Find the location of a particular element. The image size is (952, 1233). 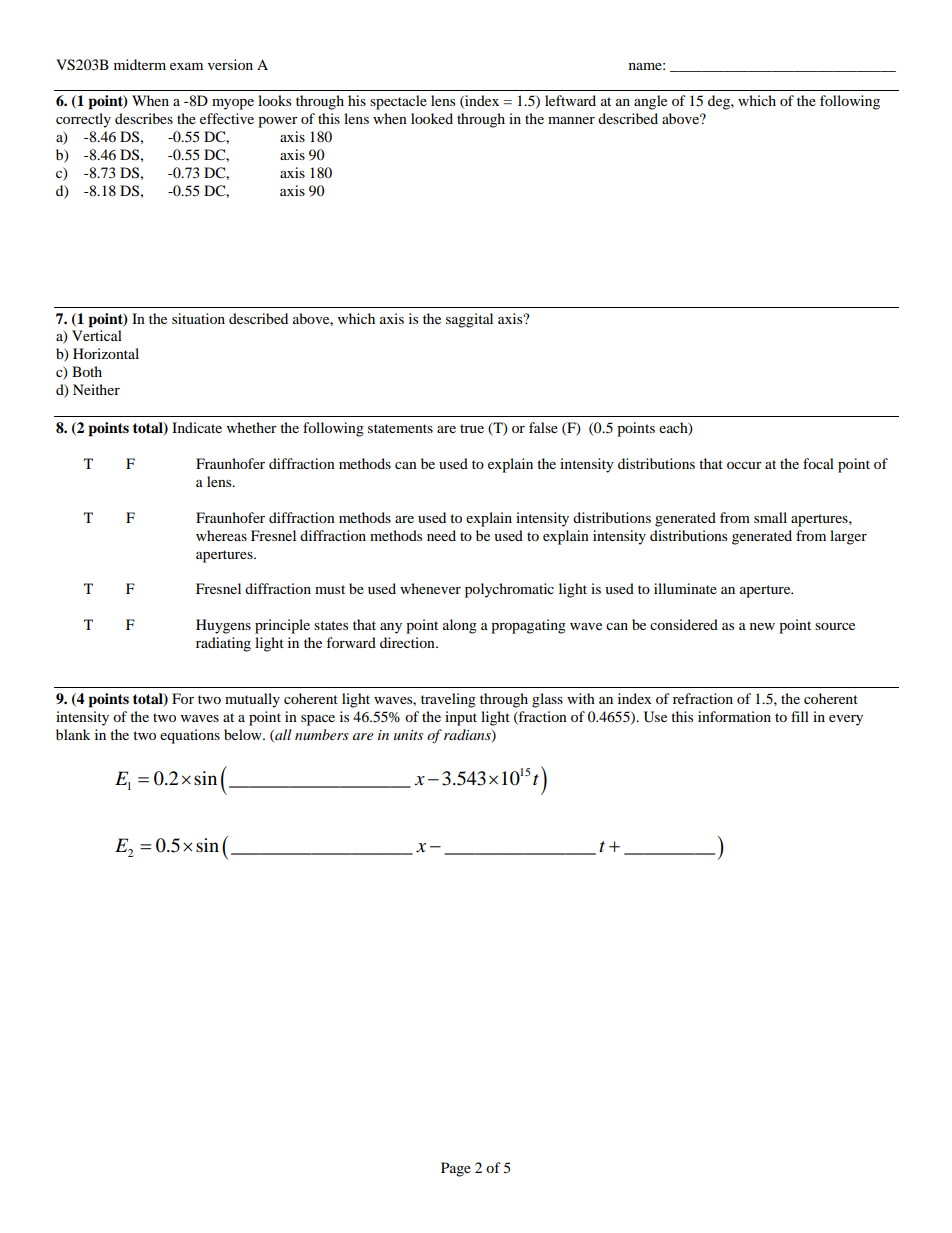

radians is located at coordinates (468, 736).
